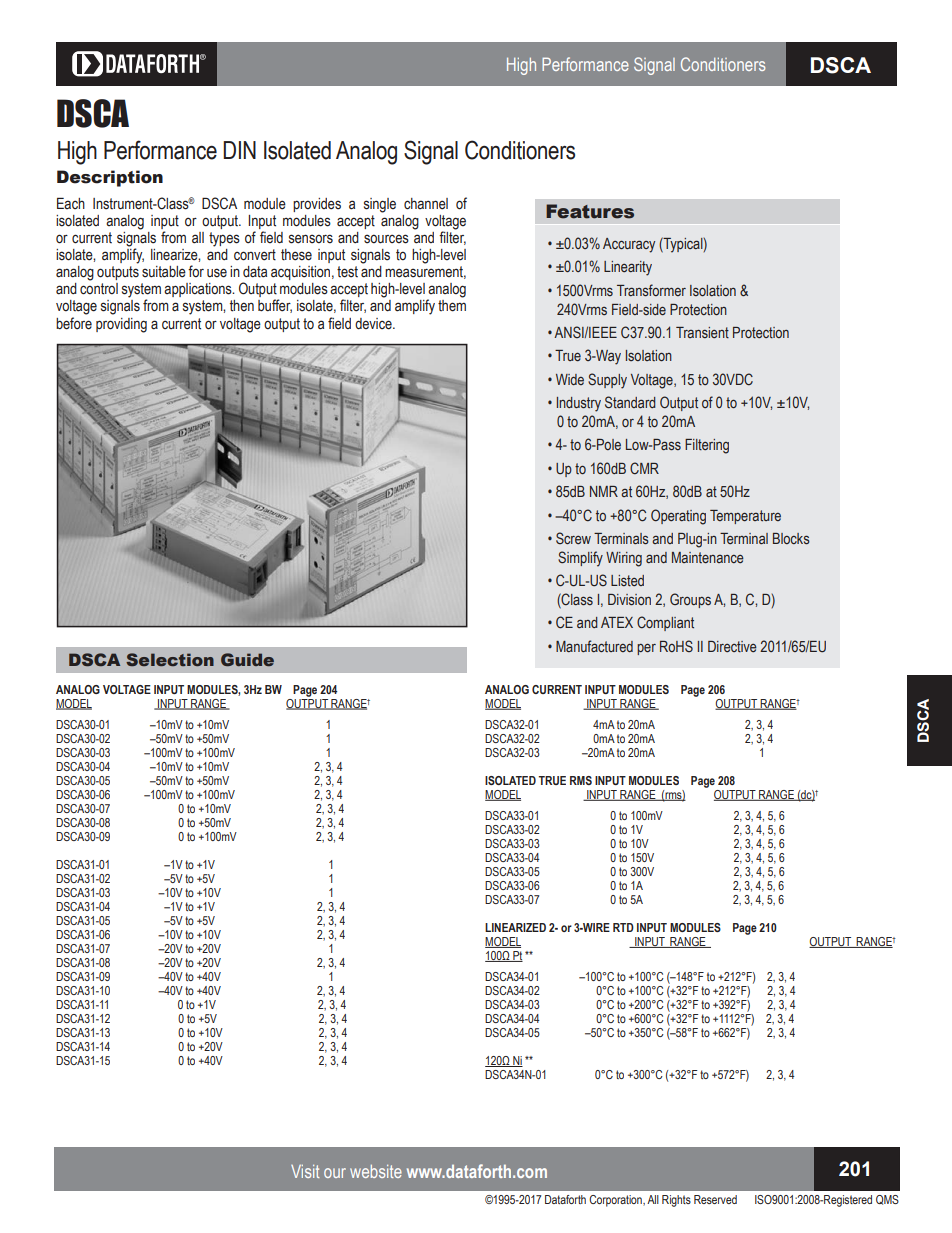 This page has height=1233, width=952. What do you see at coordinates (629, 245) in the page?
I see `Accuracy` at bounding box center [629, 245].
